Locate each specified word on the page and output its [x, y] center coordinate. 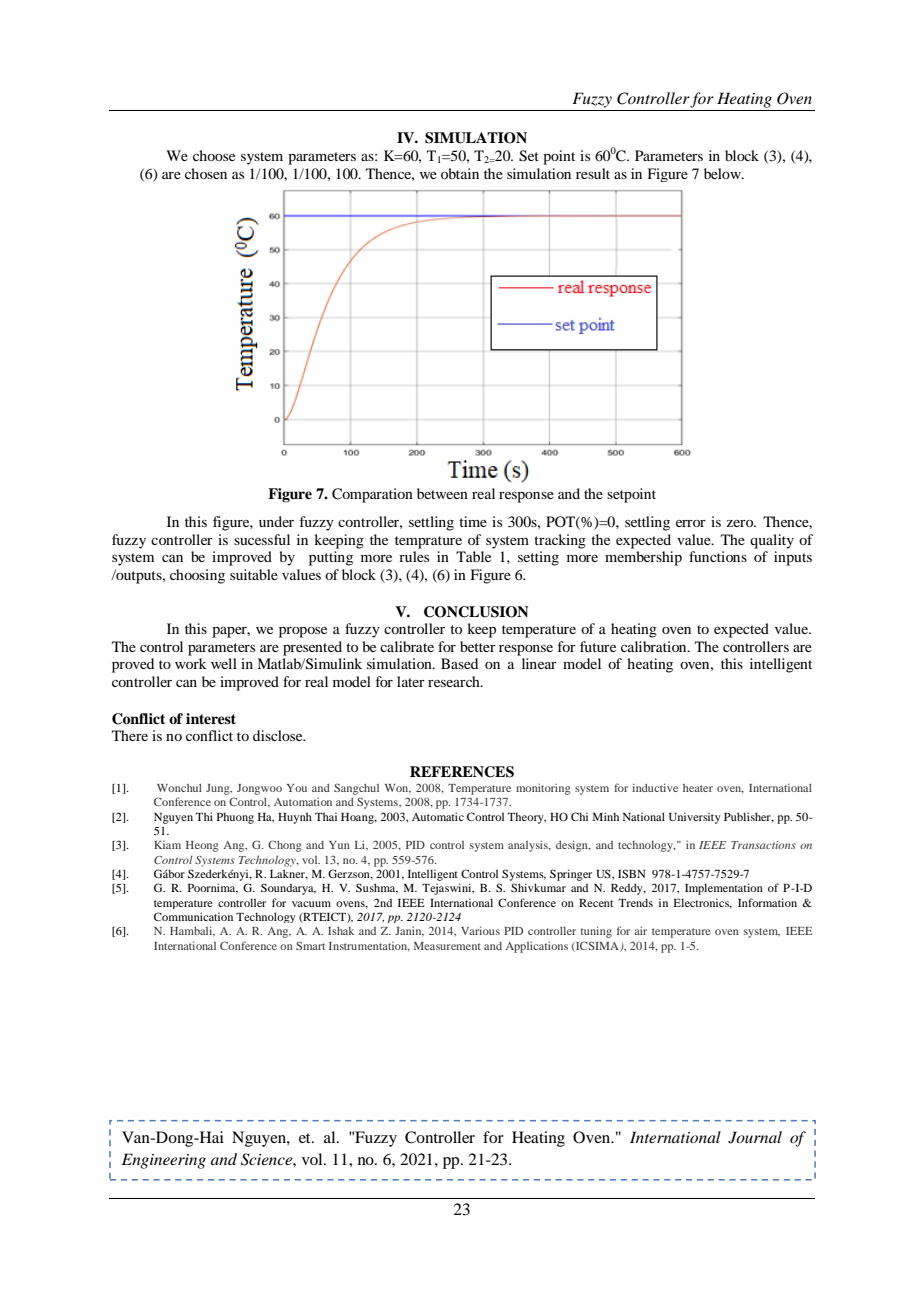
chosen [206, 173]
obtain [460, 173]
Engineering [164, 1161]
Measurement [447, 946]
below [723, 173]
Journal [755, 1137]
